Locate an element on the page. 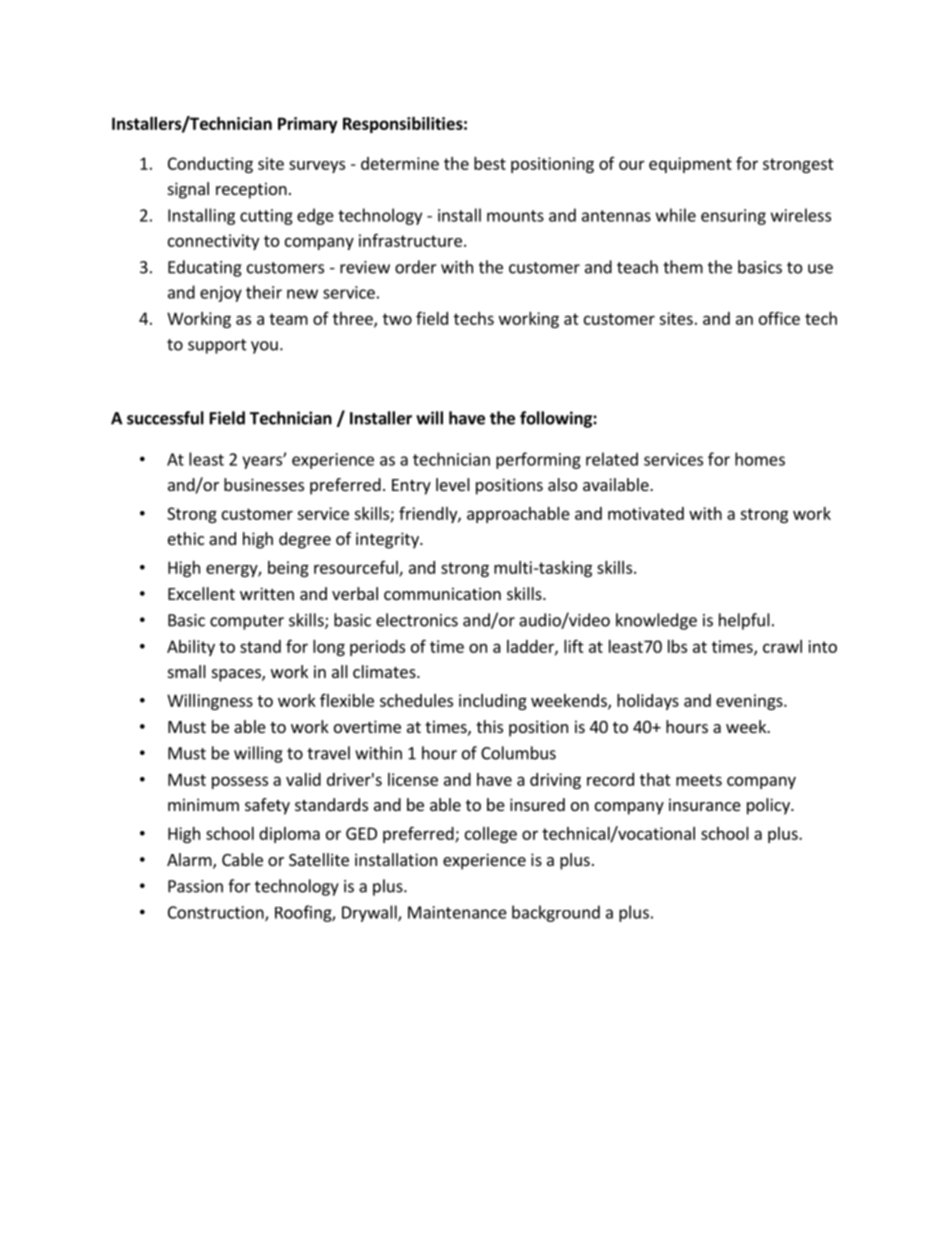 The width and height of the image is (952, 1233). helpful is located at coordinates (744, 621).
